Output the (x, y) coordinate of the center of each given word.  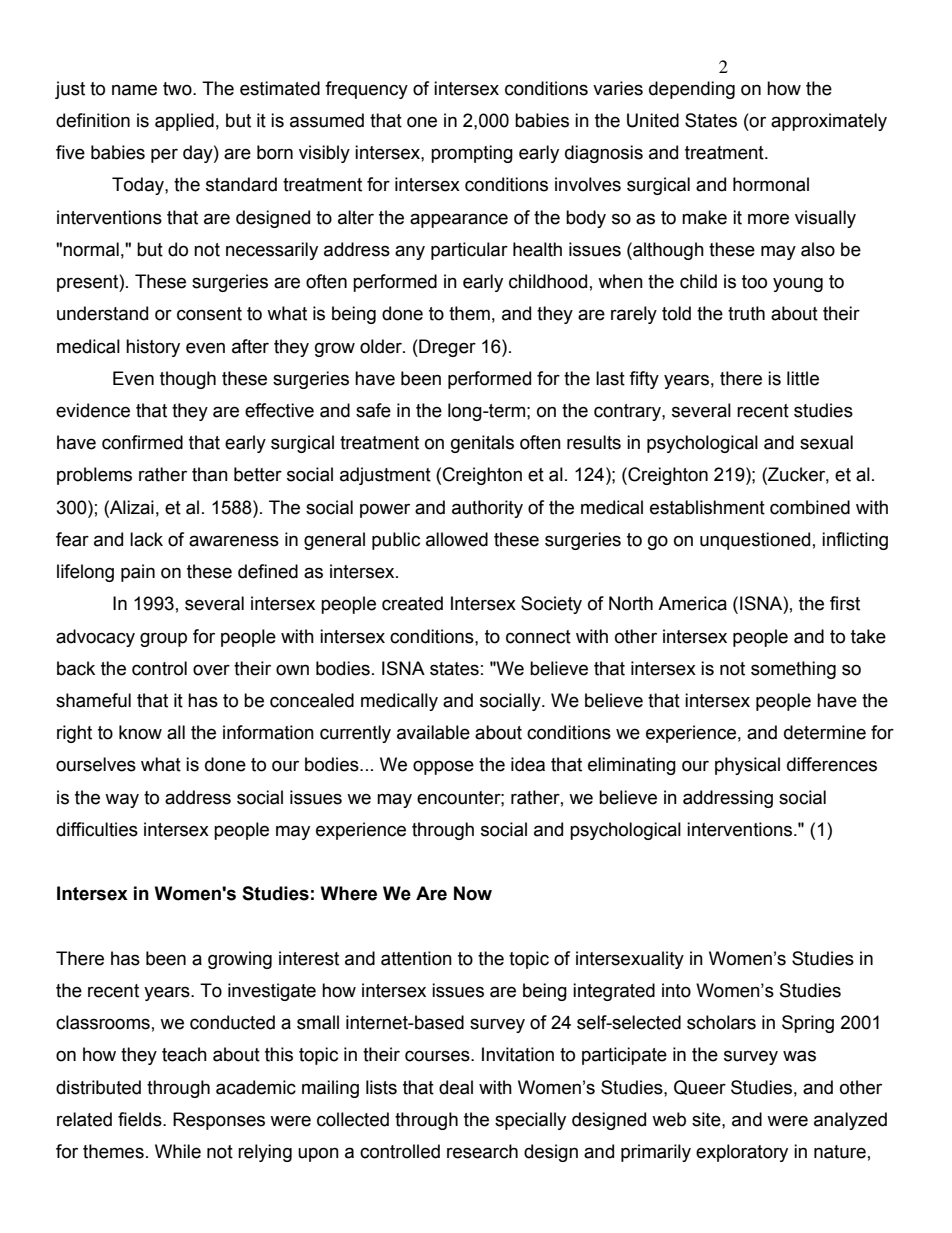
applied (184, 122)
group (163, 639)
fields (141, 1119)
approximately (829, 122)
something (793, 670)
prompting (472, 154)
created (412, 603)
